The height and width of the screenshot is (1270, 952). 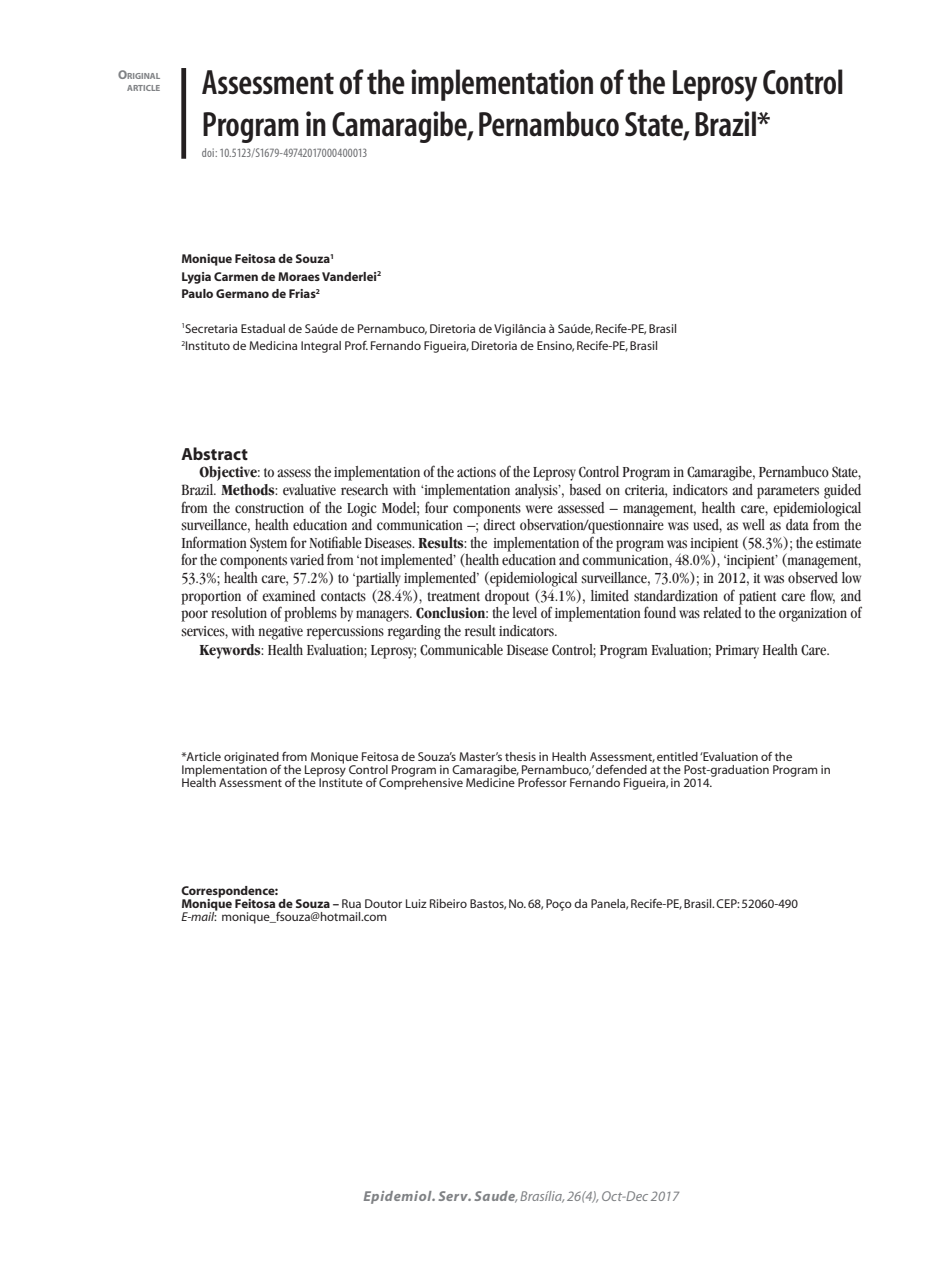 What do you see at coordinates (476, 472) in the screenshot?
I see `actions` at bounding box center [476, 472].
